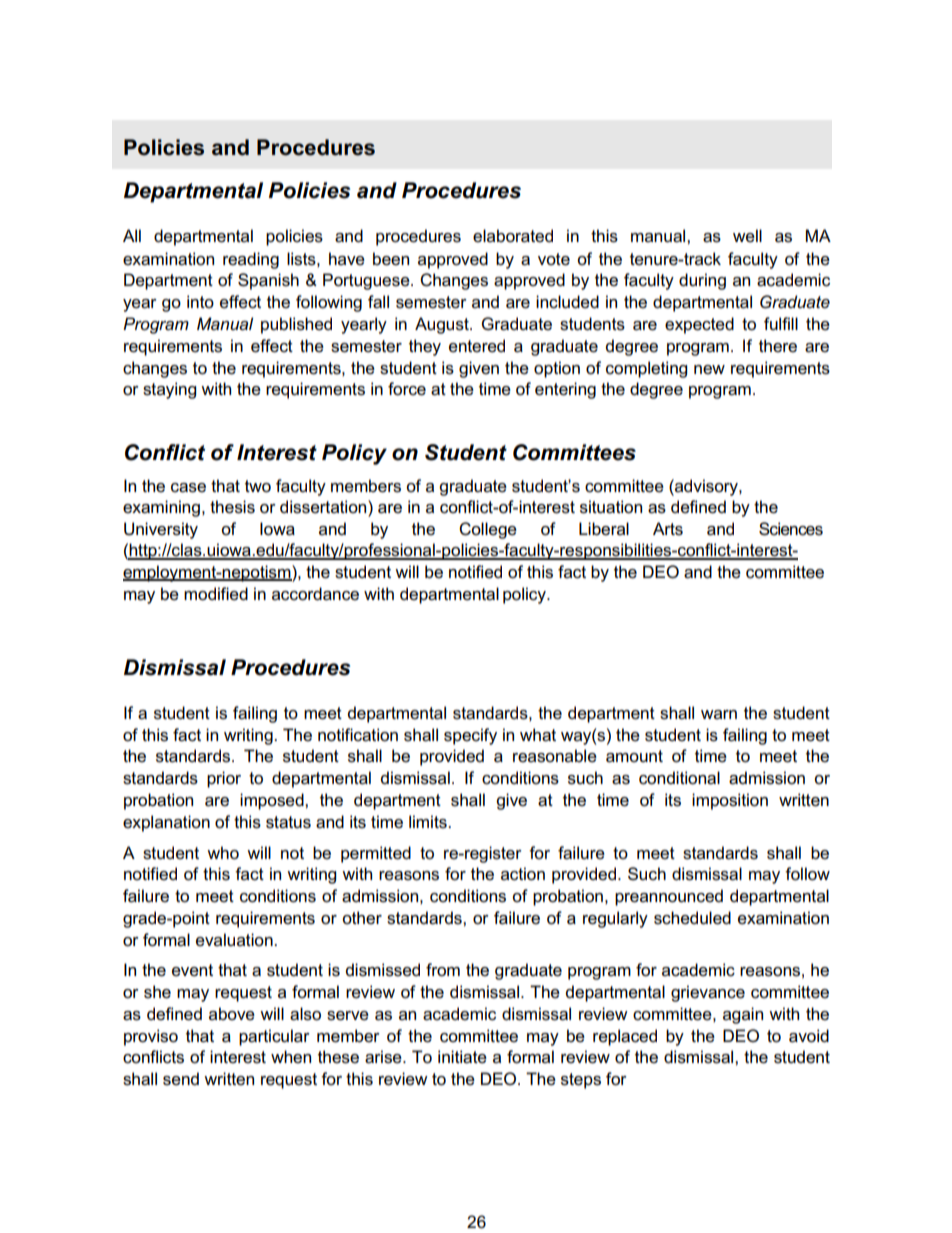 The image size is (952, 1233). Describe the element at coordinates (513, 236) in the screenshot. I see `elaborated` at that location.
